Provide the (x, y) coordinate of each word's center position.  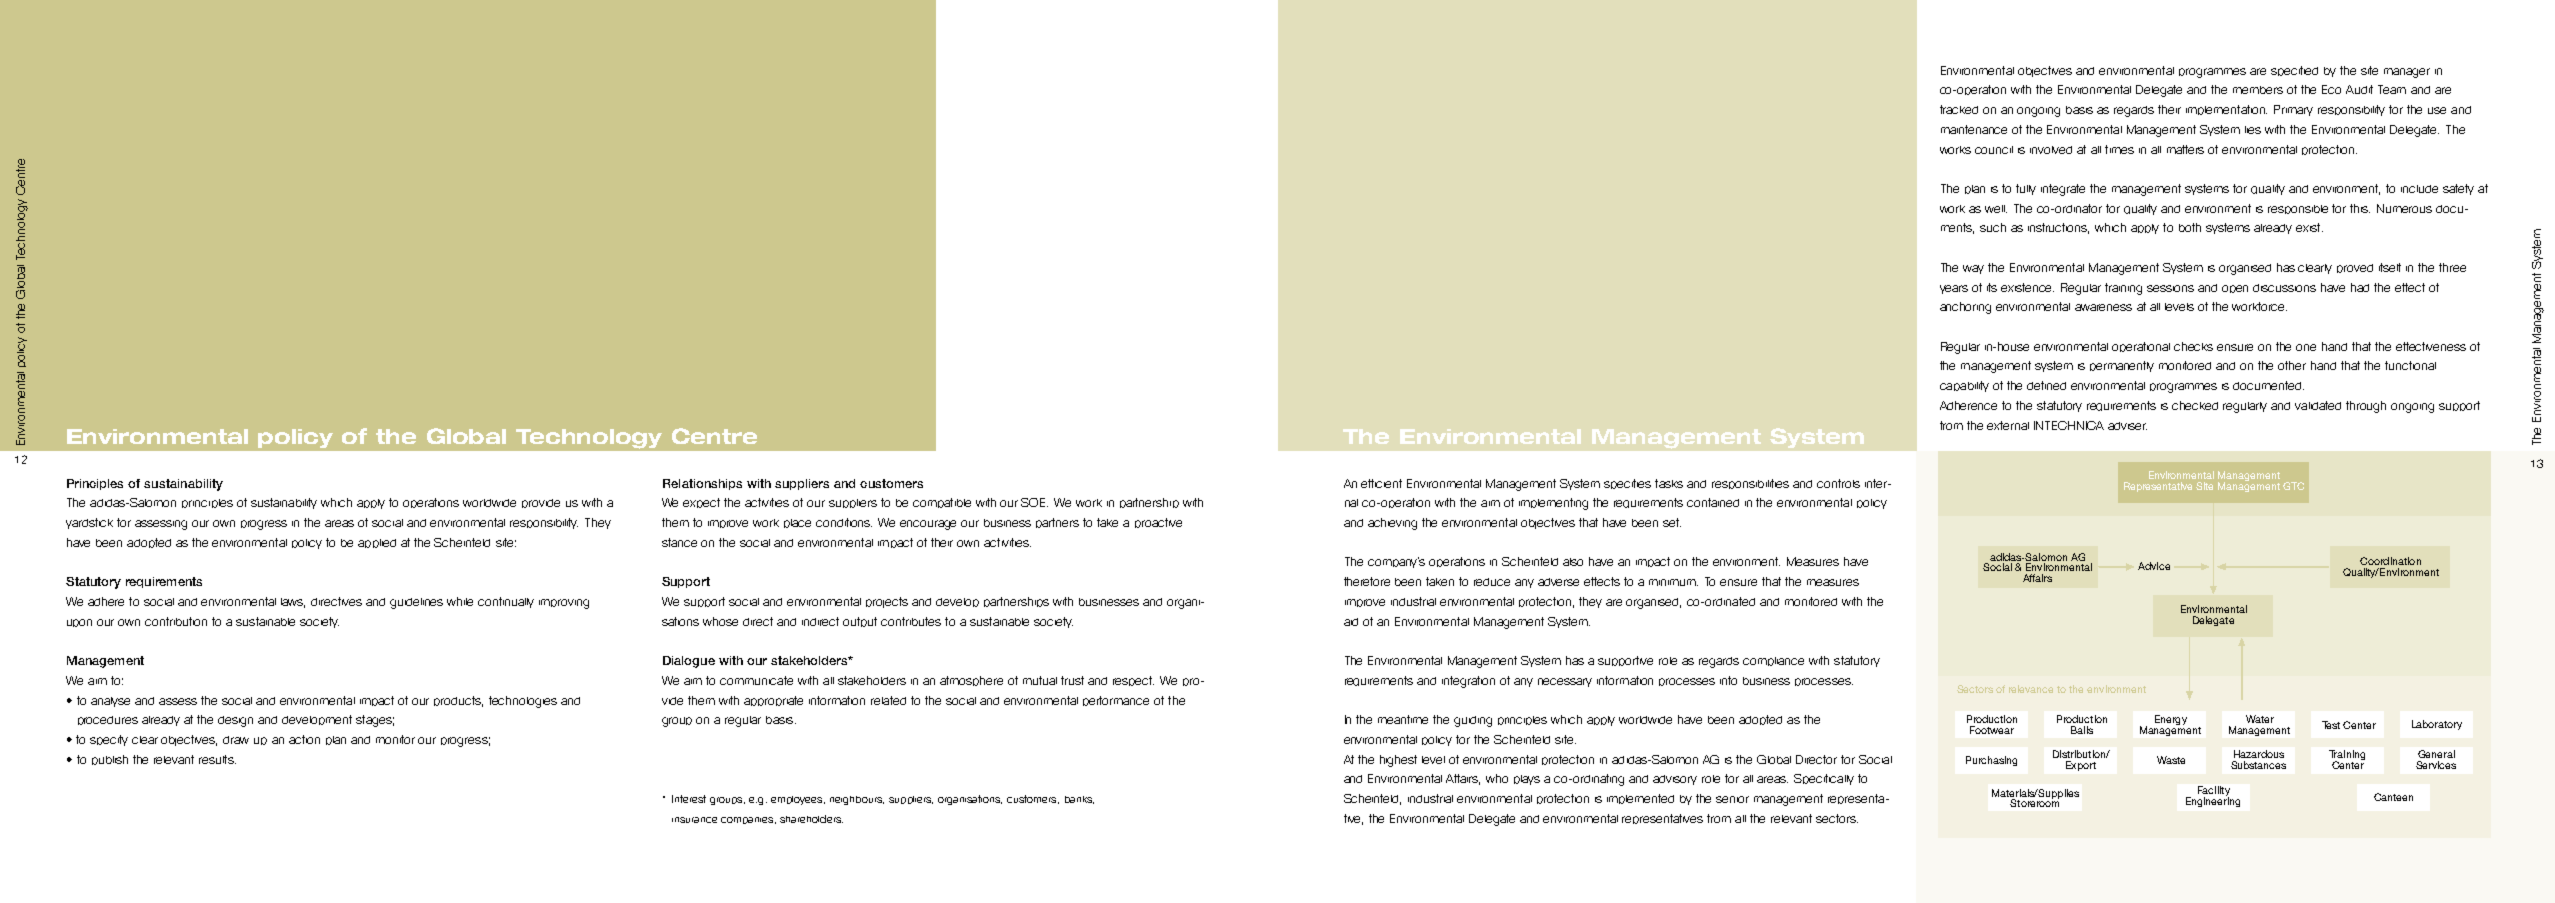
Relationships (702, 484)
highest (1398, 761)
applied (377, 543)
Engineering (2213, 801)
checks (2193, 346)
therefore (1367, 581)
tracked (1959, 109)
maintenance (1974, 129)
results (217, 759)
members (2258, 90)
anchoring (1965, 308)
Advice (2154, 566)
